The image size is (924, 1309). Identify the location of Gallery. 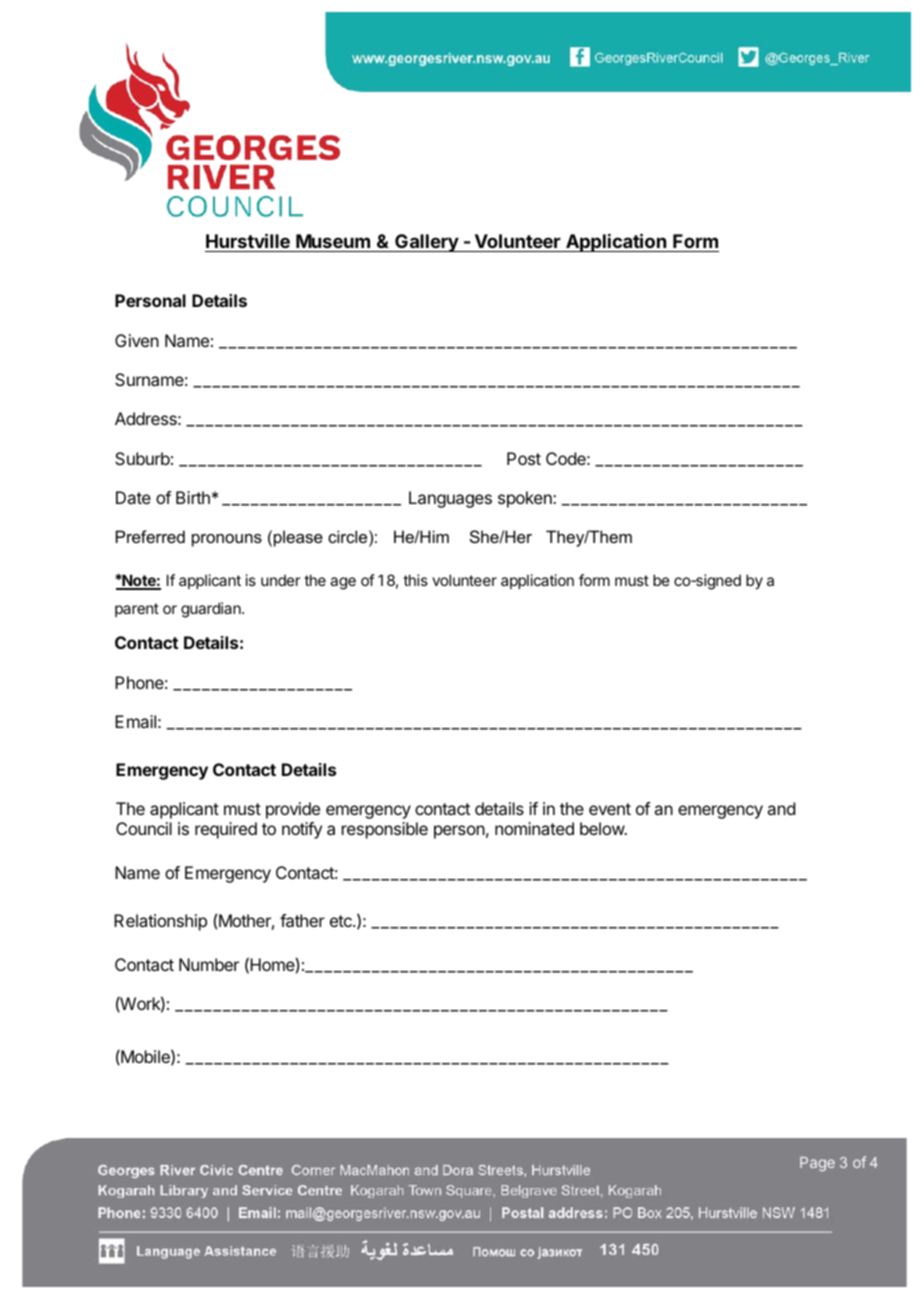
(426, 243).
